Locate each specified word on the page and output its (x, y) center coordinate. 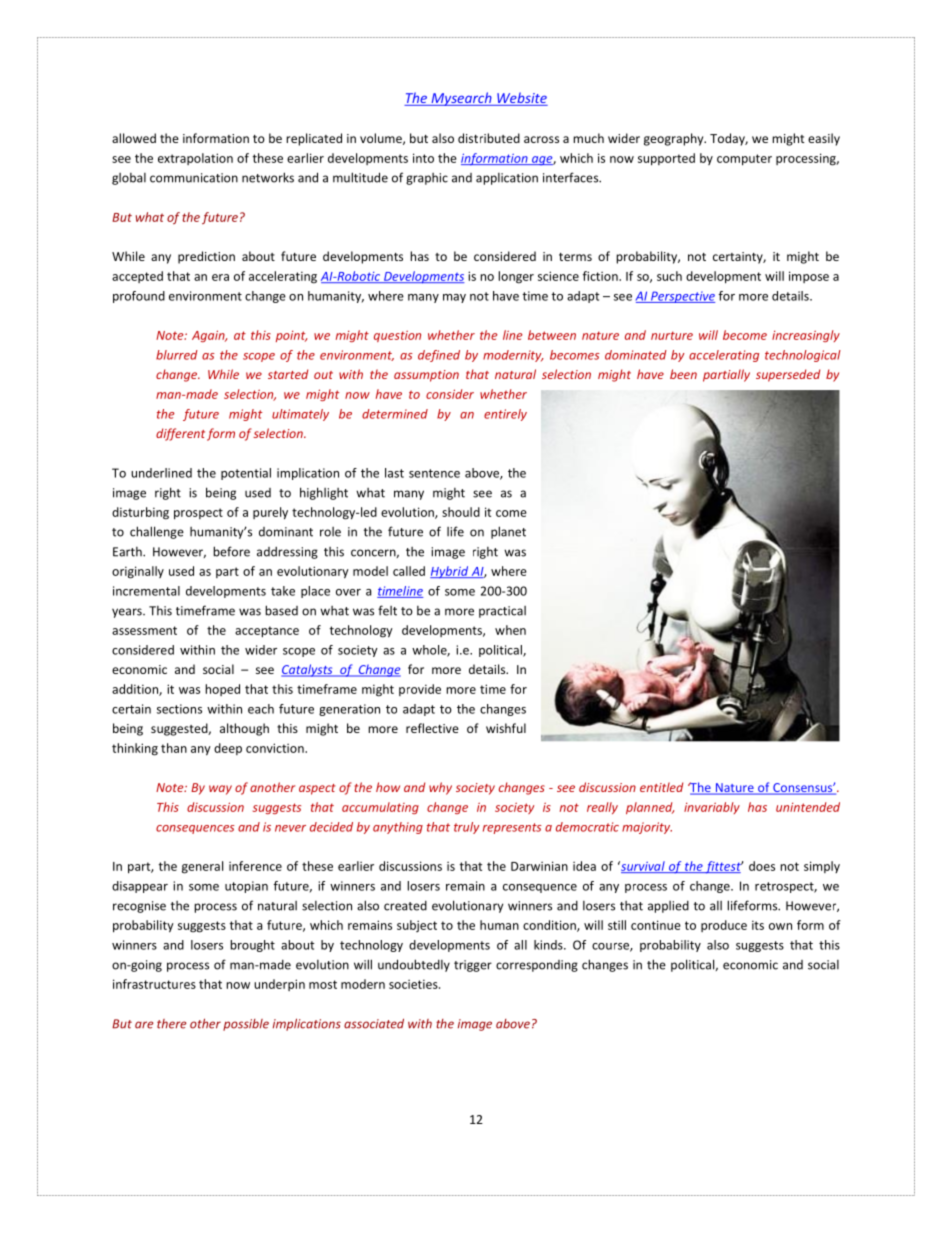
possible (246, 1025)
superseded (788, 375)
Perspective (682, 297)
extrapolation (195, 159)
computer (744, 160)
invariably (712, 808)
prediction (206, 257)
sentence (434, 473)
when (510, 630)
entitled (661, 787)
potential (246, 474)
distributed (489, 138)
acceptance (267, 632)
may (454, 298)
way (220, 790)
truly (466, 828)
